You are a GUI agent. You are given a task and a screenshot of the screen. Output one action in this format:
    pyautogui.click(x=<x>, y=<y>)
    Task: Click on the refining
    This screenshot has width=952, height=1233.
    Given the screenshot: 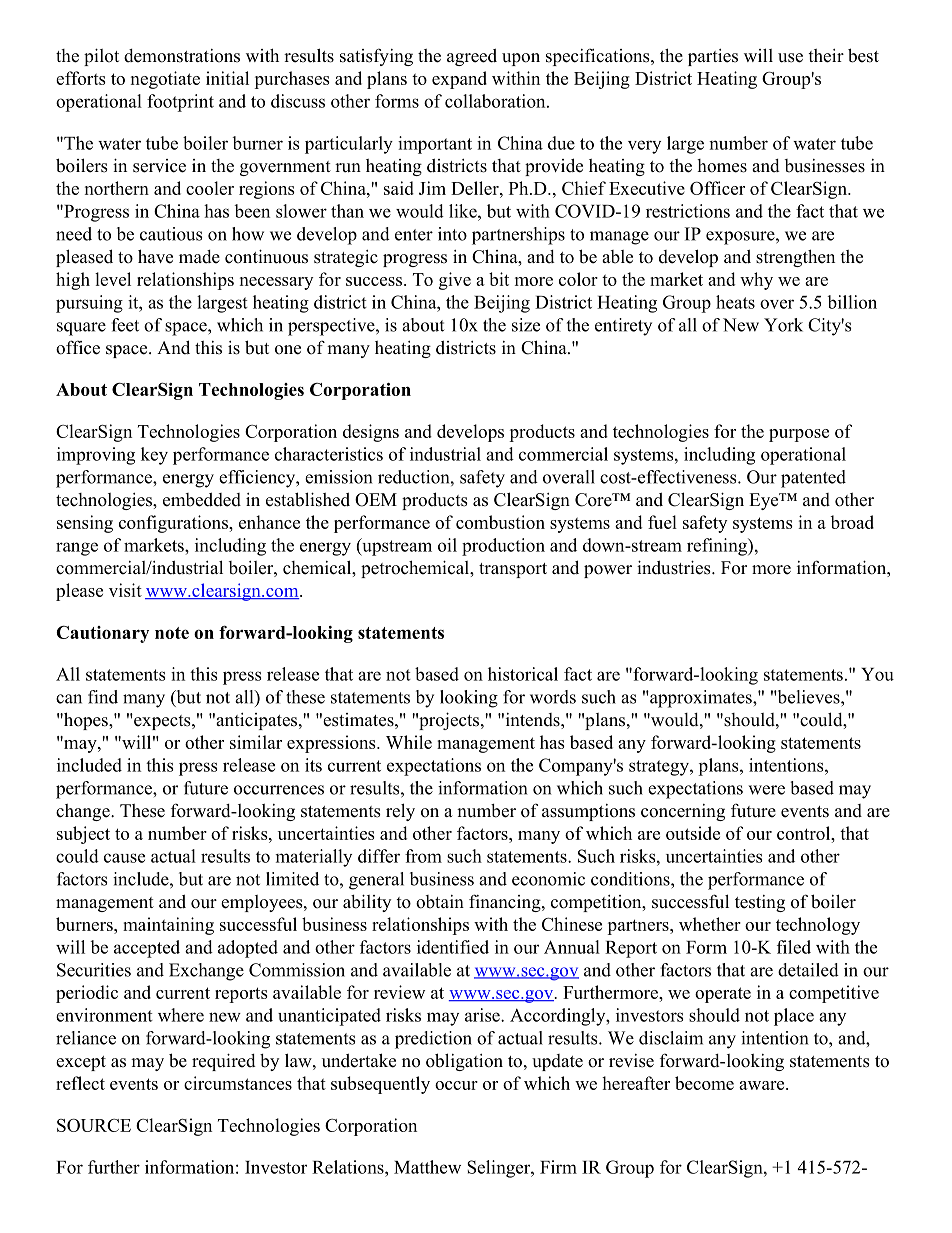 What is the action you would take?
    pyautogui.click(x=718, y=547)
